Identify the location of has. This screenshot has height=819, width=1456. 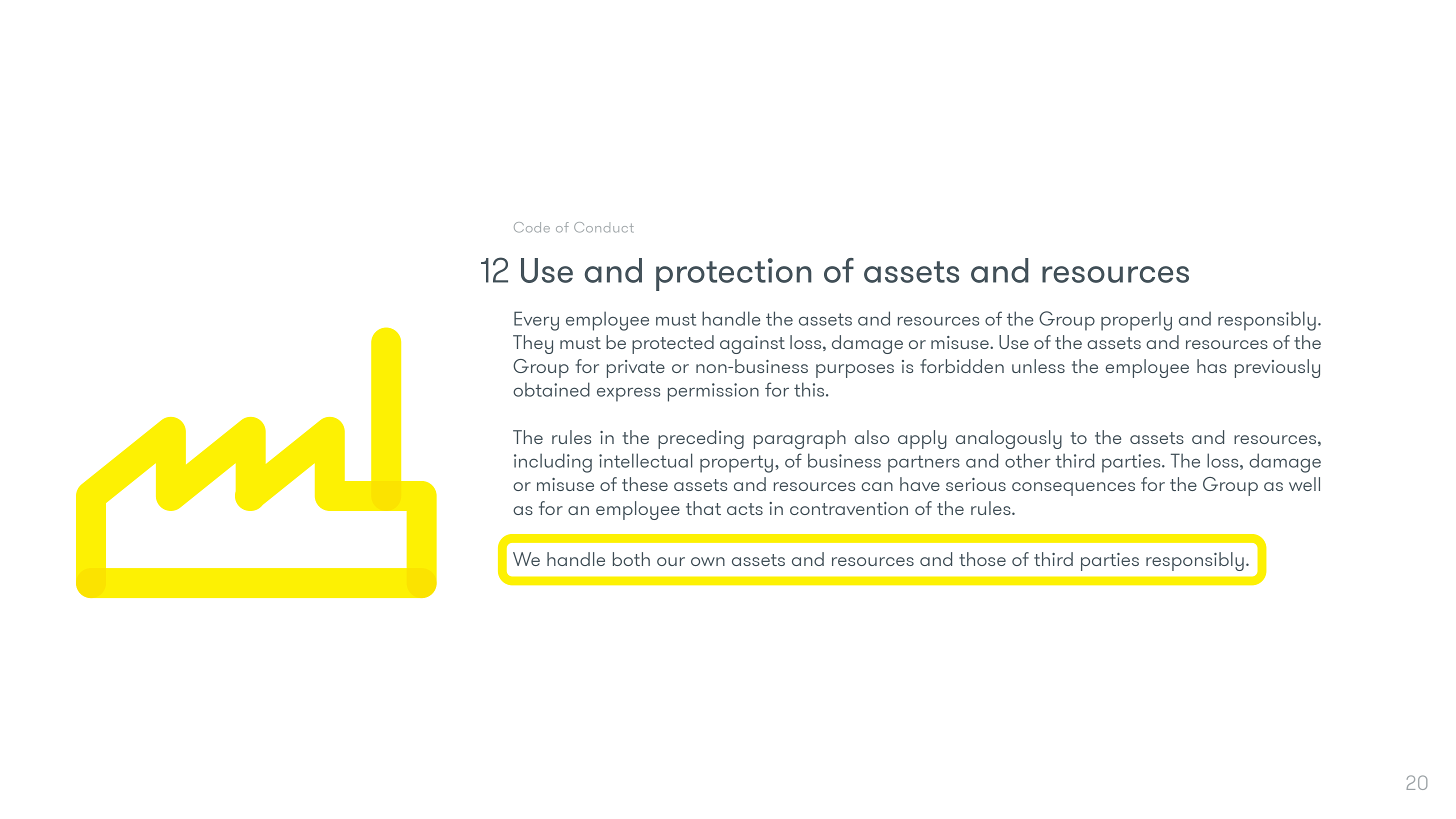
(1212, 366).
